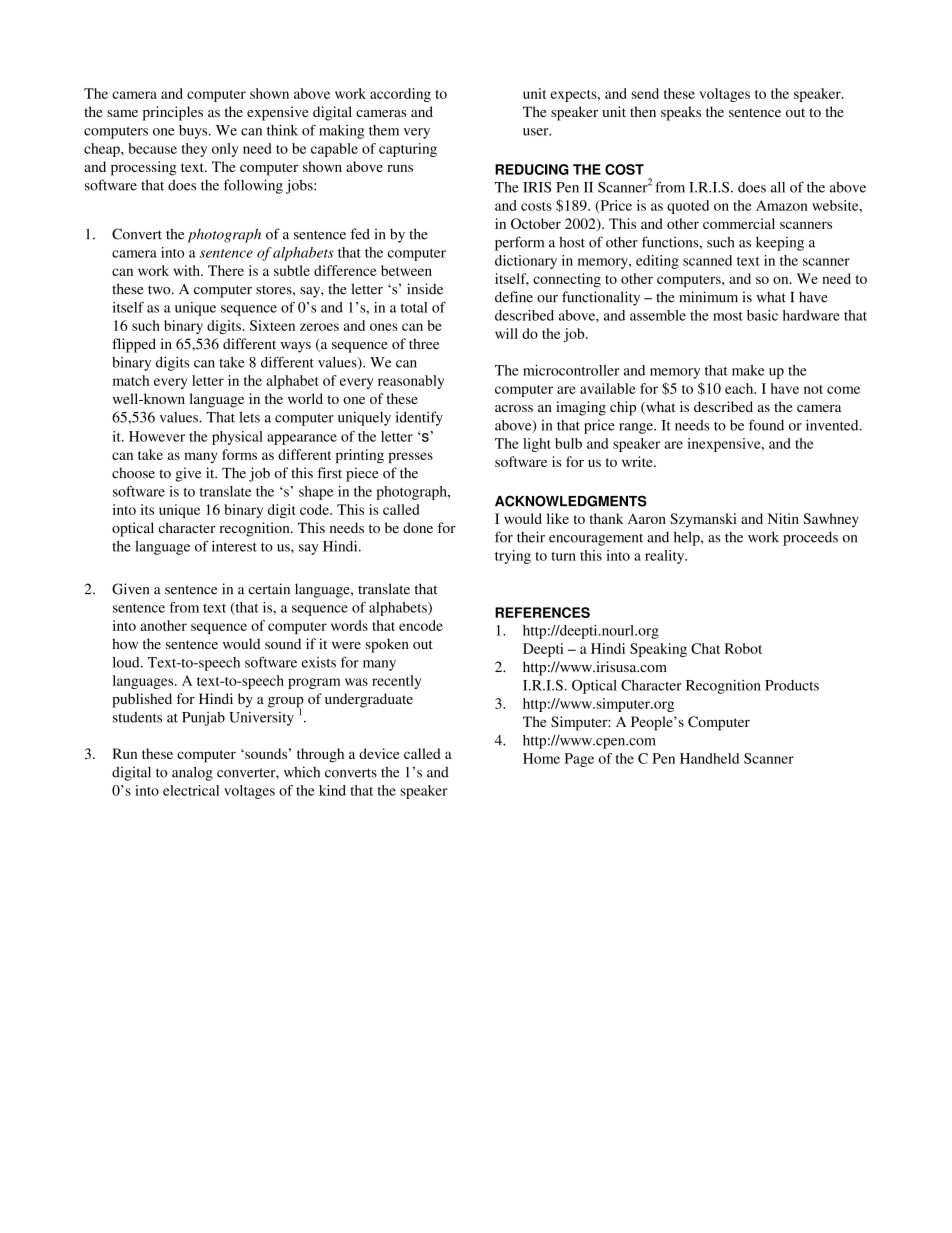  I want to click on speaks, so click(681, 113).
